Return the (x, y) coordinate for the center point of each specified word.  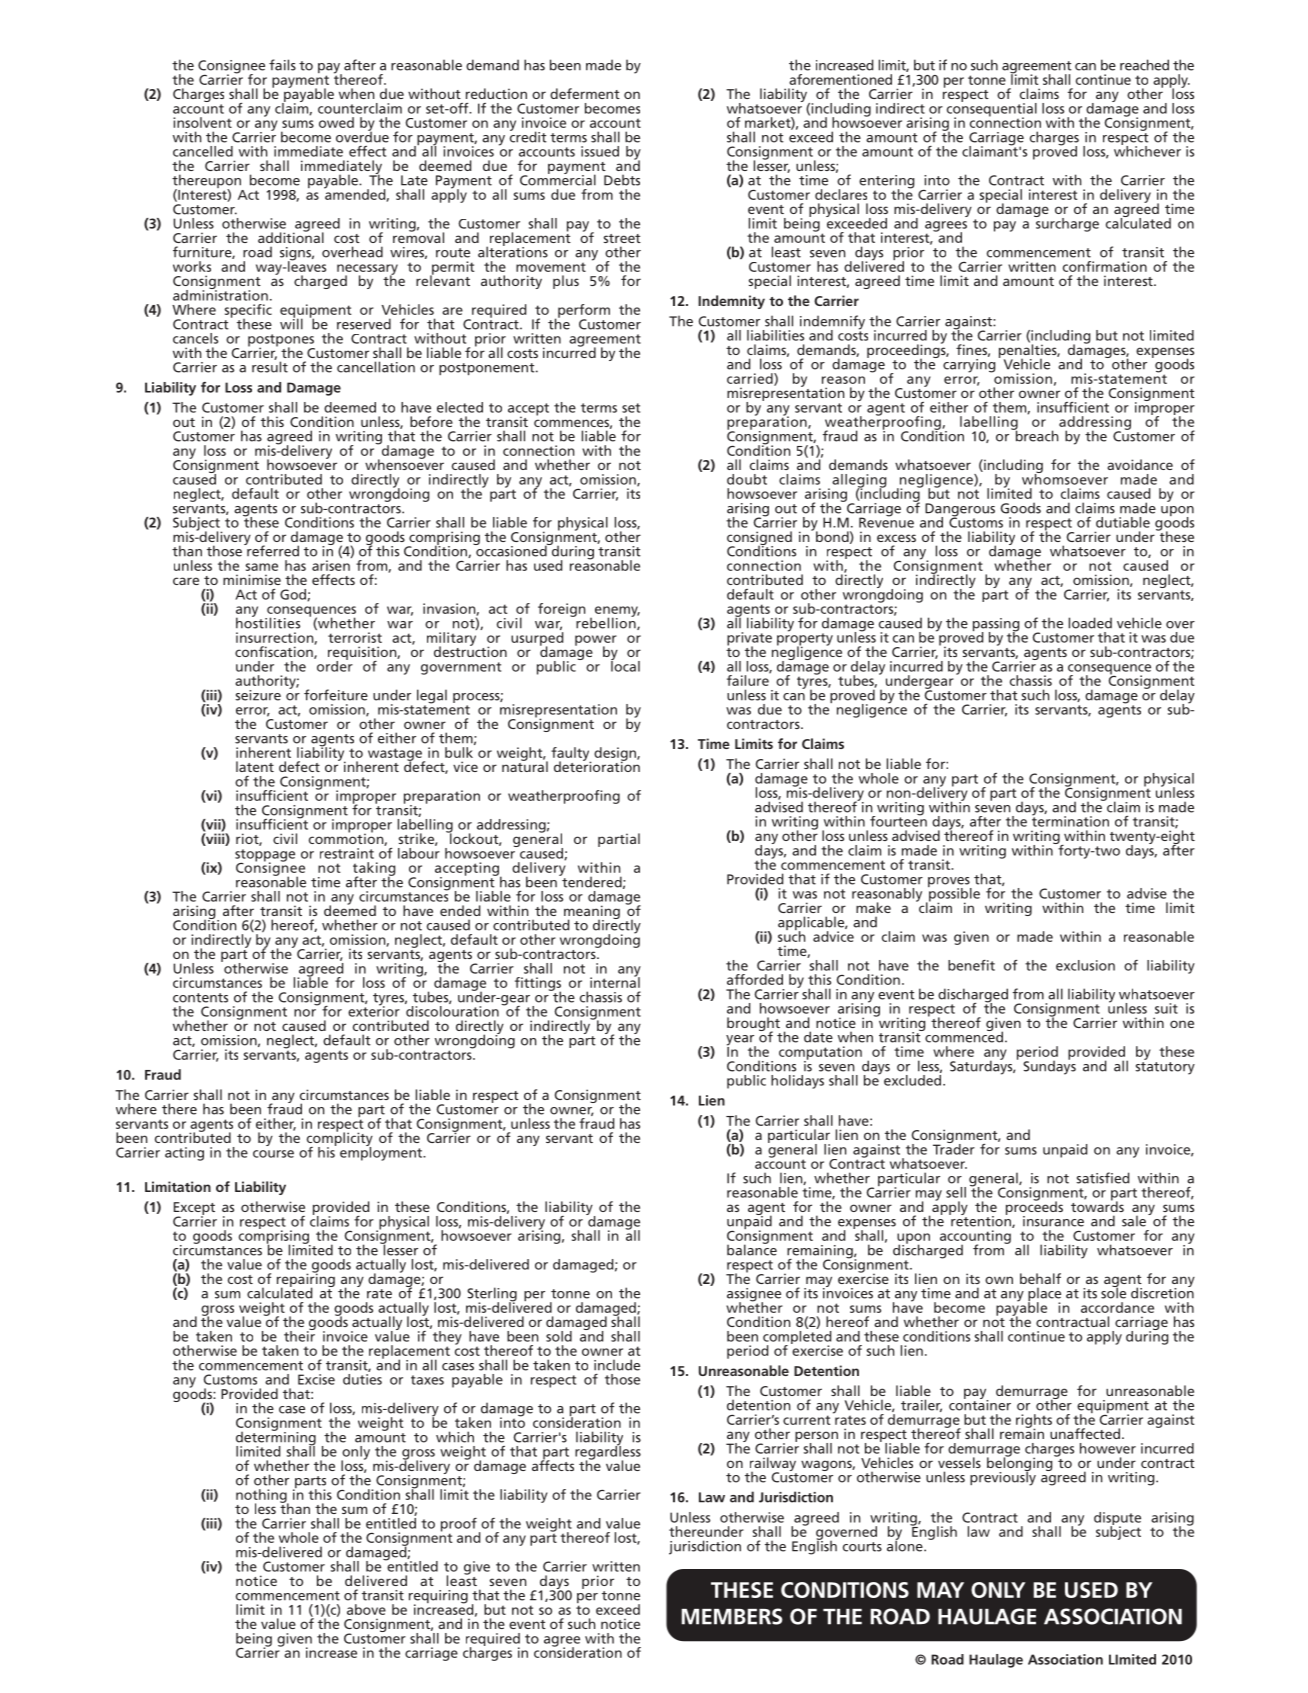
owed (336, 122)
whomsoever (1065, 478)
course (273, 1154)
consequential (992, 109)
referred (272, 550)
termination (1070, 820)
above (366, 1609)
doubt (747, 479)
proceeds (1034, 1208)
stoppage (265, 856)
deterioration (597, 765)
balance (752, 1249)
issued (600, 151)
